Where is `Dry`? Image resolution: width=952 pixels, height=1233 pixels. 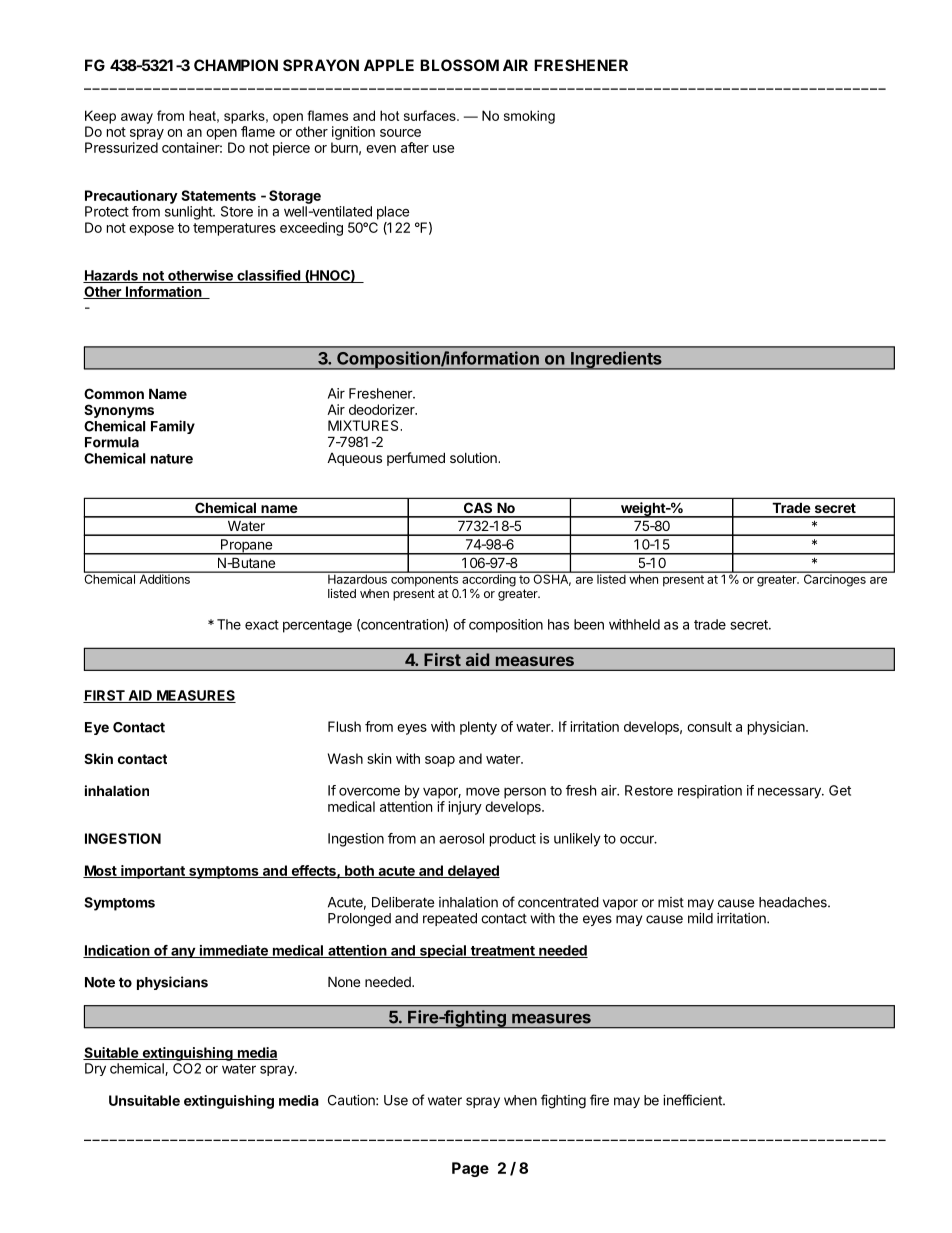
Dry is located at coordinates (95, 1069).
